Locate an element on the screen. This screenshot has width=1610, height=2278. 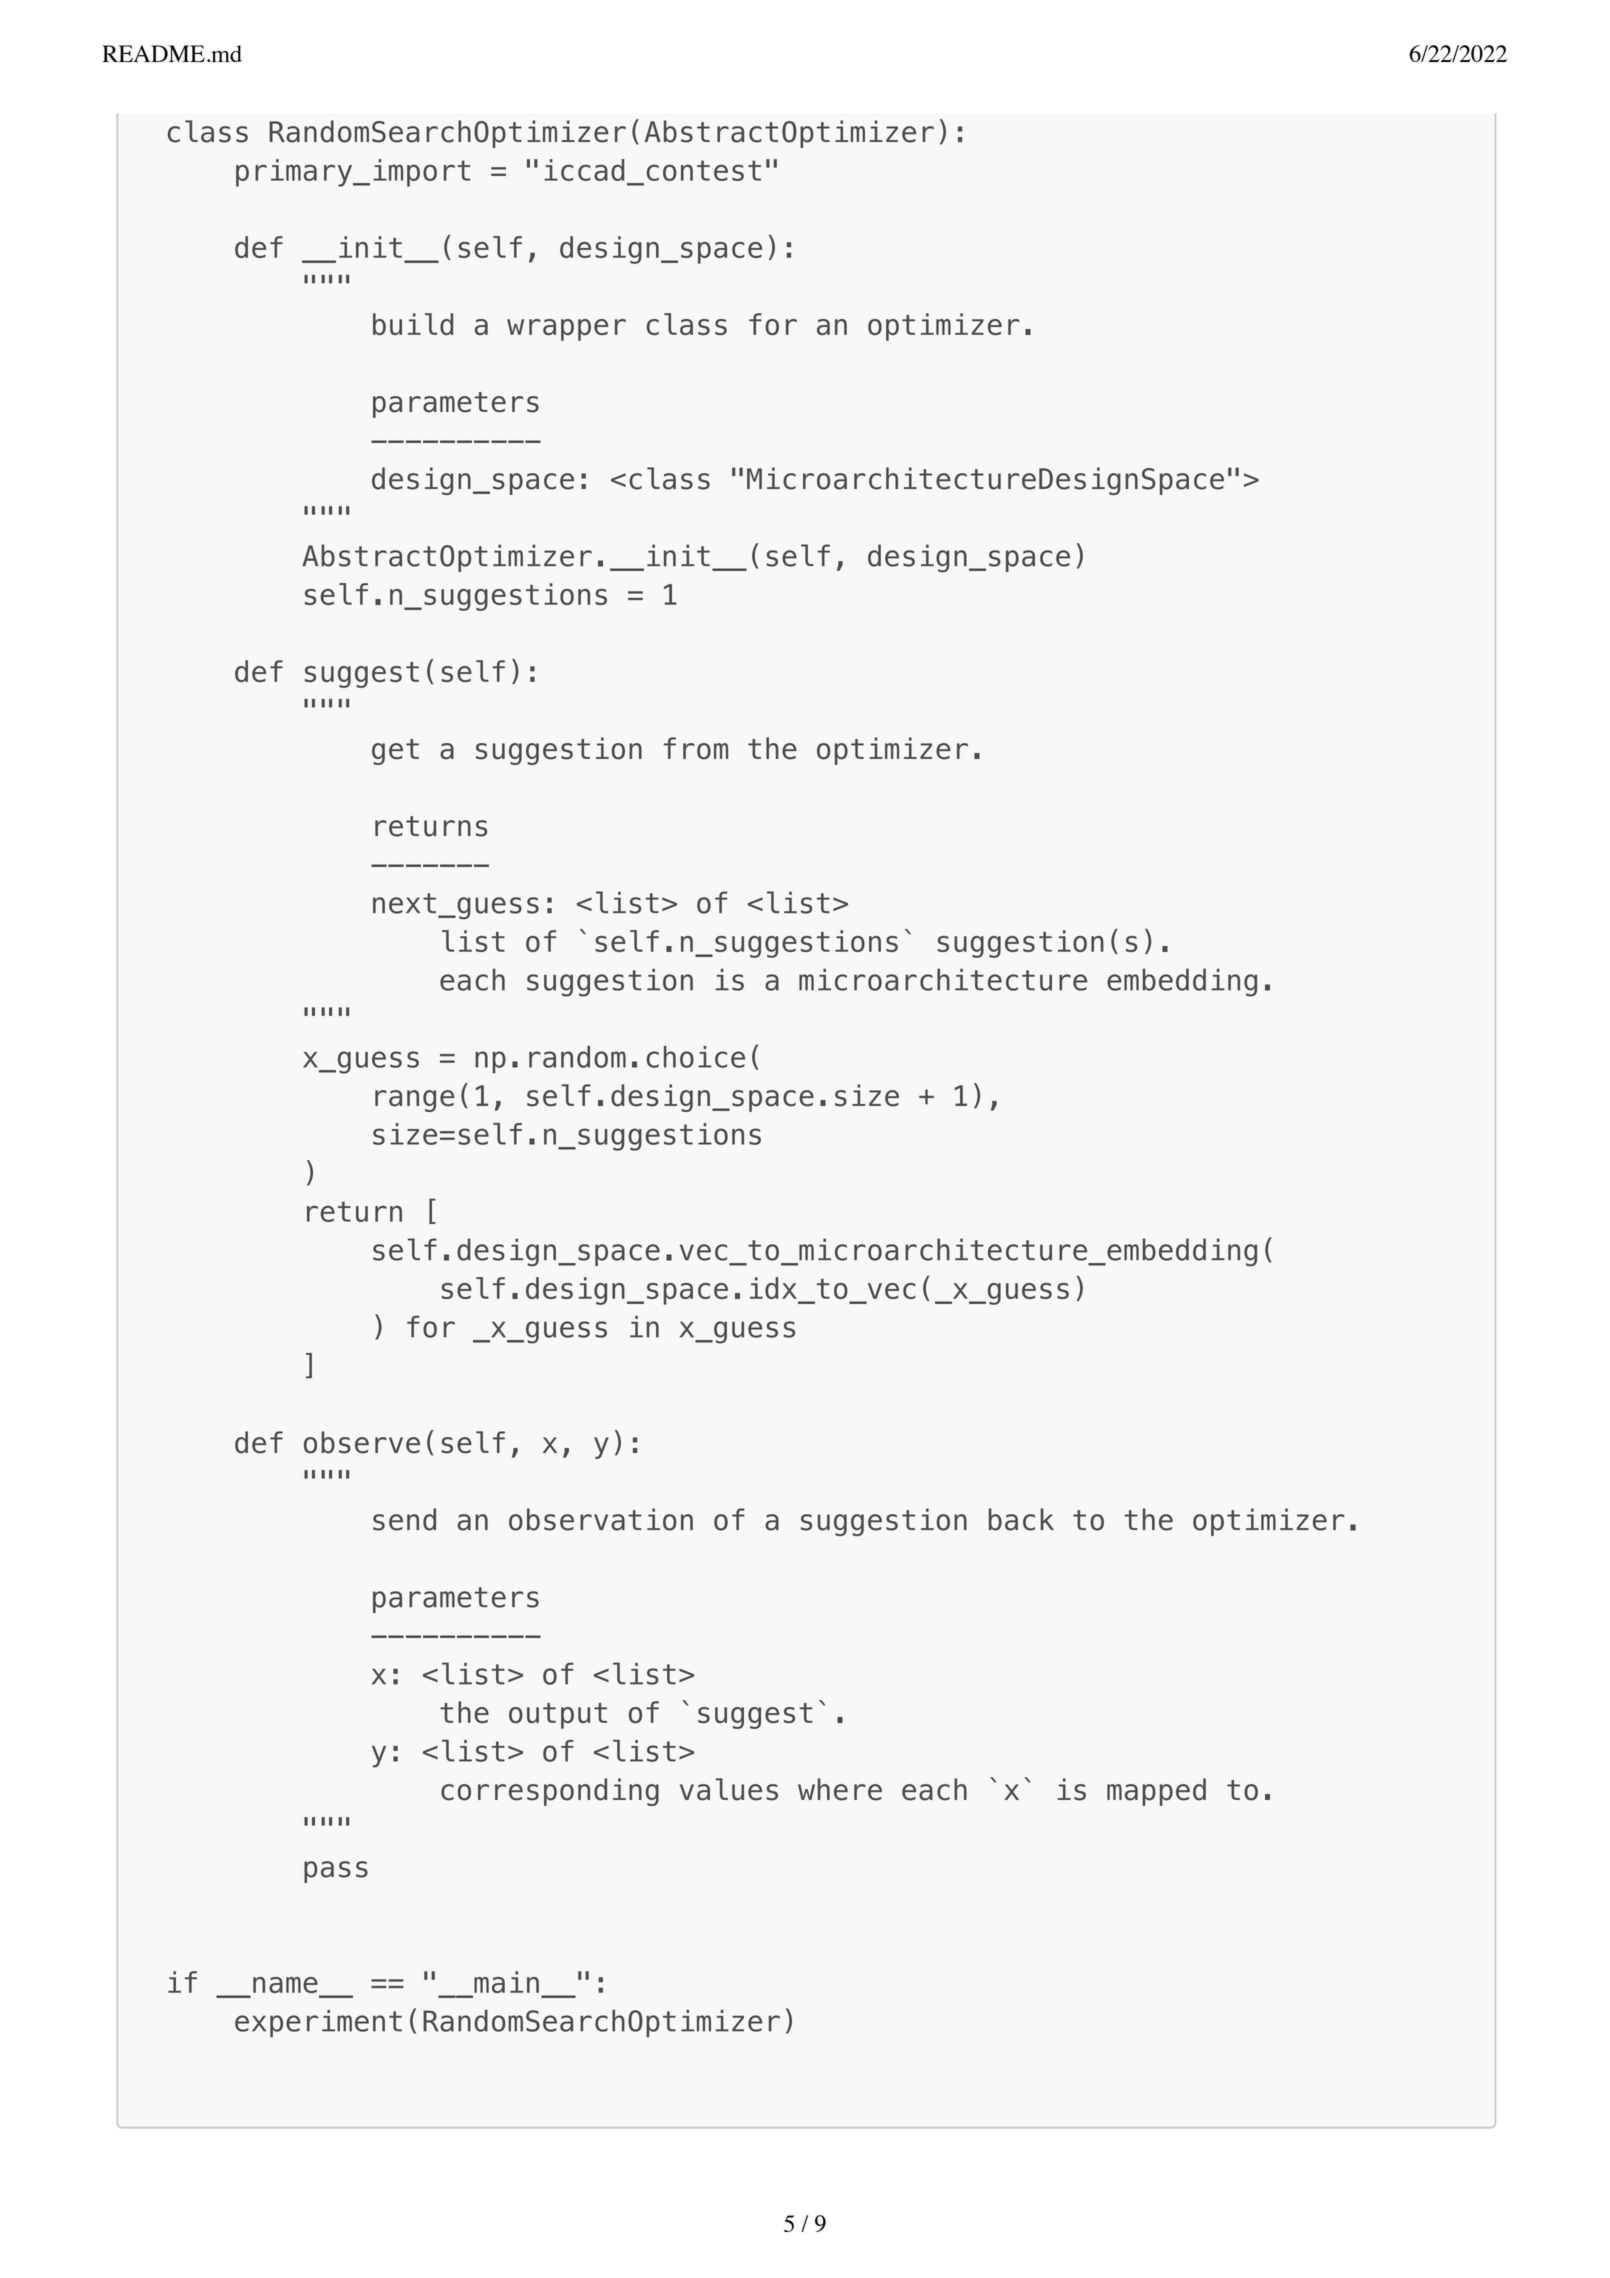
values is located at coordinates (729, 1789).
